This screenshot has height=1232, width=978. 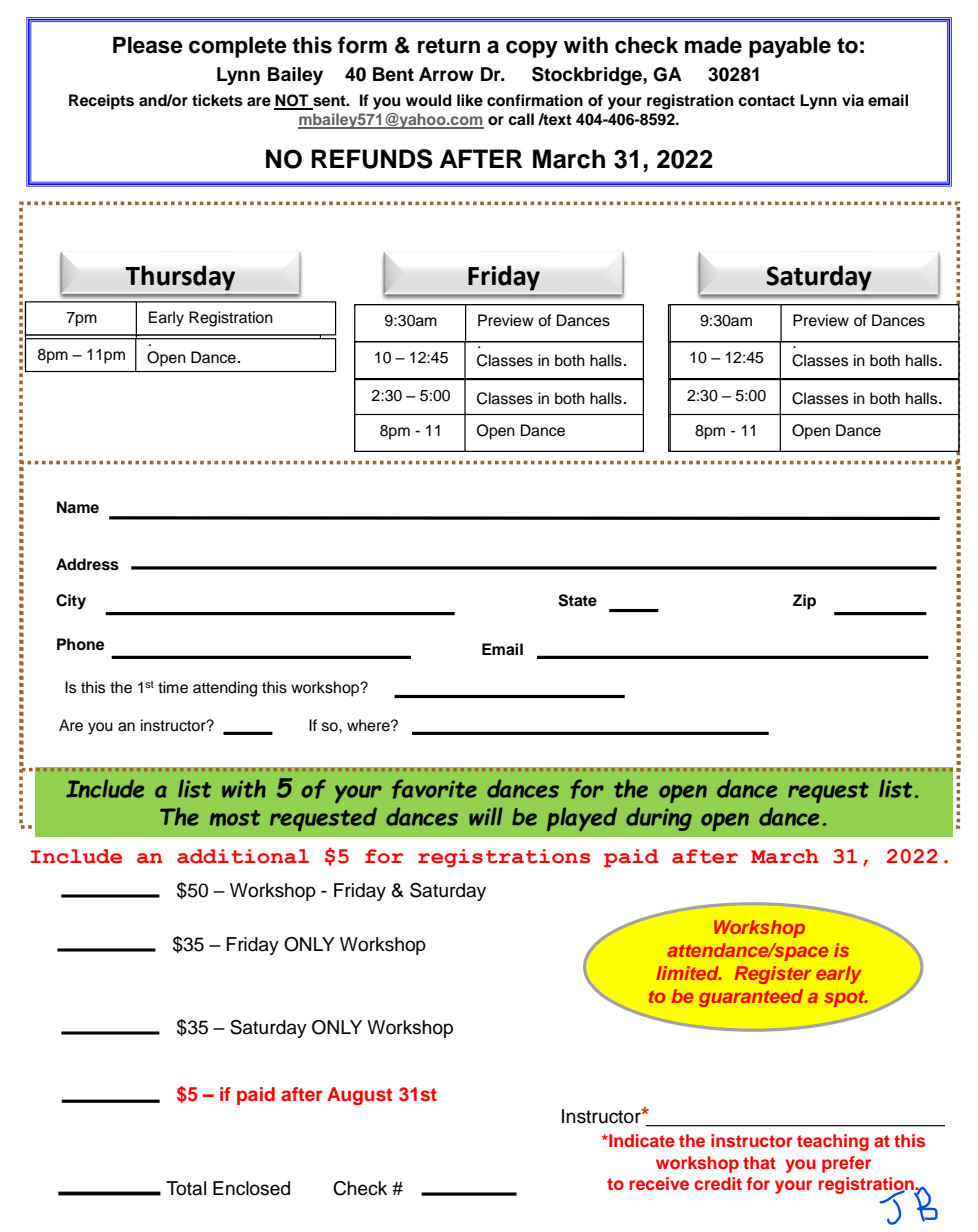 I want to click on Total, so click(x=186, y=1188).
